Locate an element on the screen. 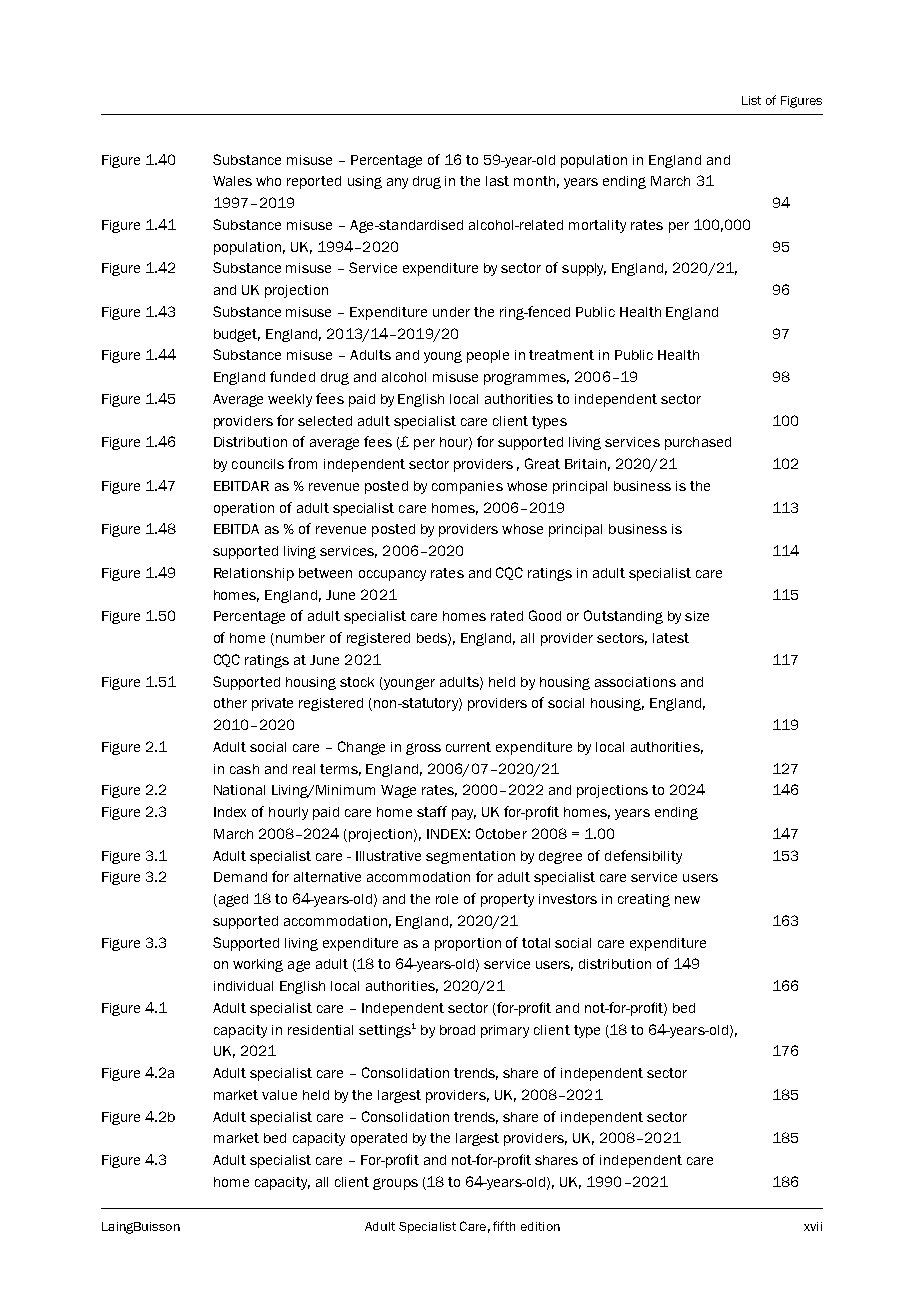  size is located at coordinates (697, 616).
